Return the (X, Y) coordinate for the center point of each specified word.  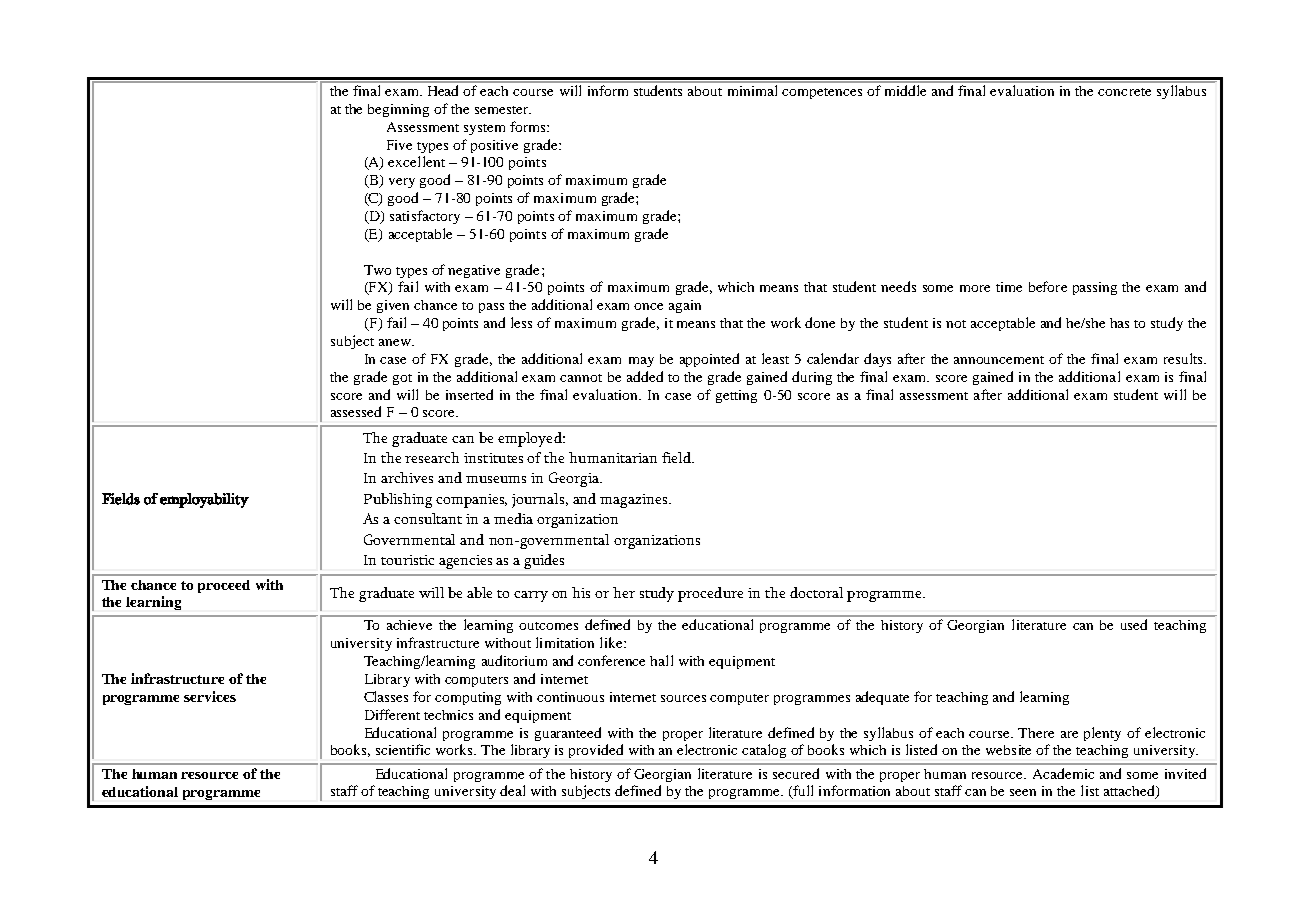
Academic (1063, 773)
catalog (764, 751)
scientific (403, 749)
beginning (398, 110)
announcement (999, 360)
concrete (1124, 92)
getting (736, 396)
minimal (752, 90)
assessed (356, 411)
